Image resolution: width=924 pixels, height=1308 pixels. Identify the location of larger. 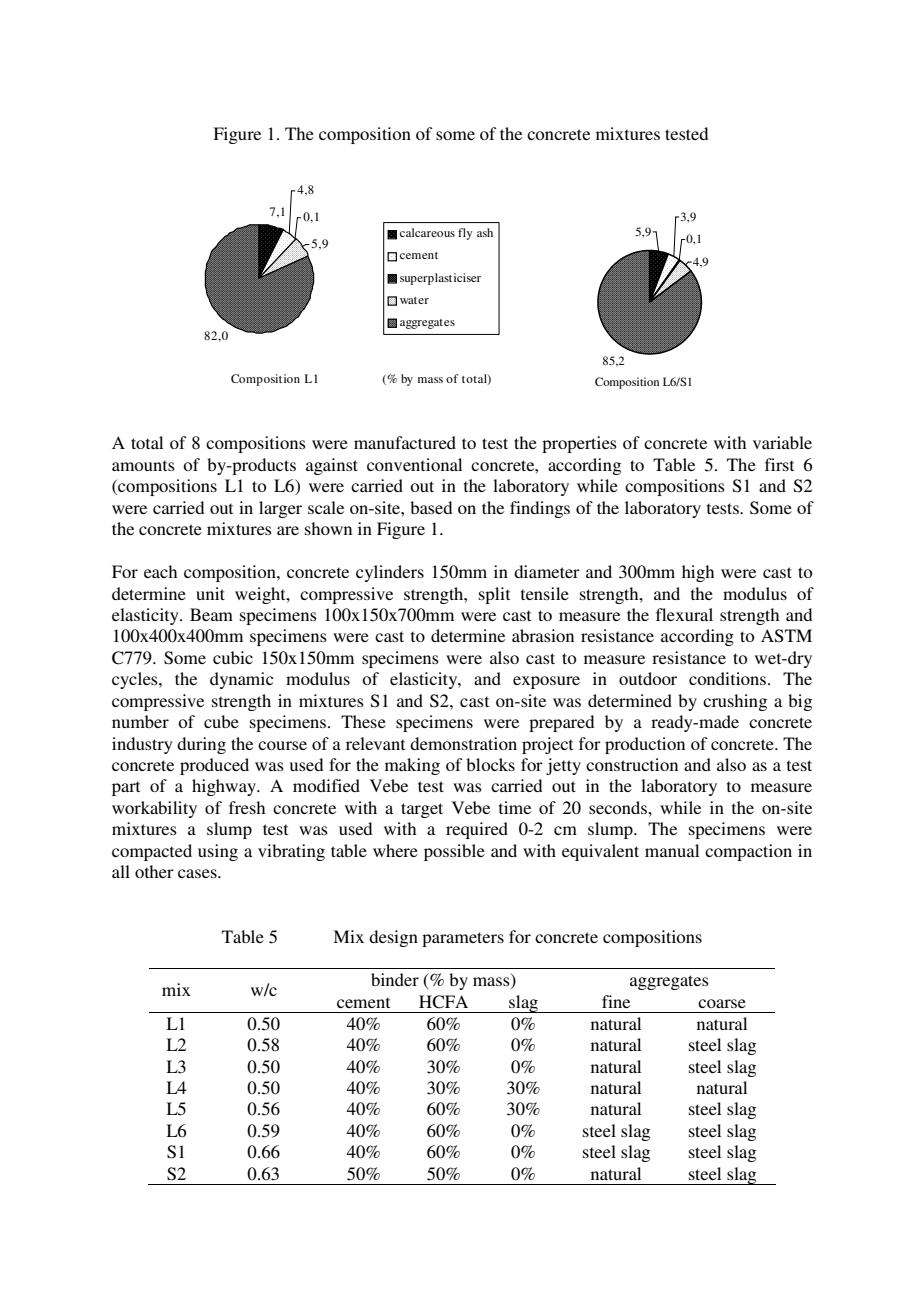
(280, 509).
